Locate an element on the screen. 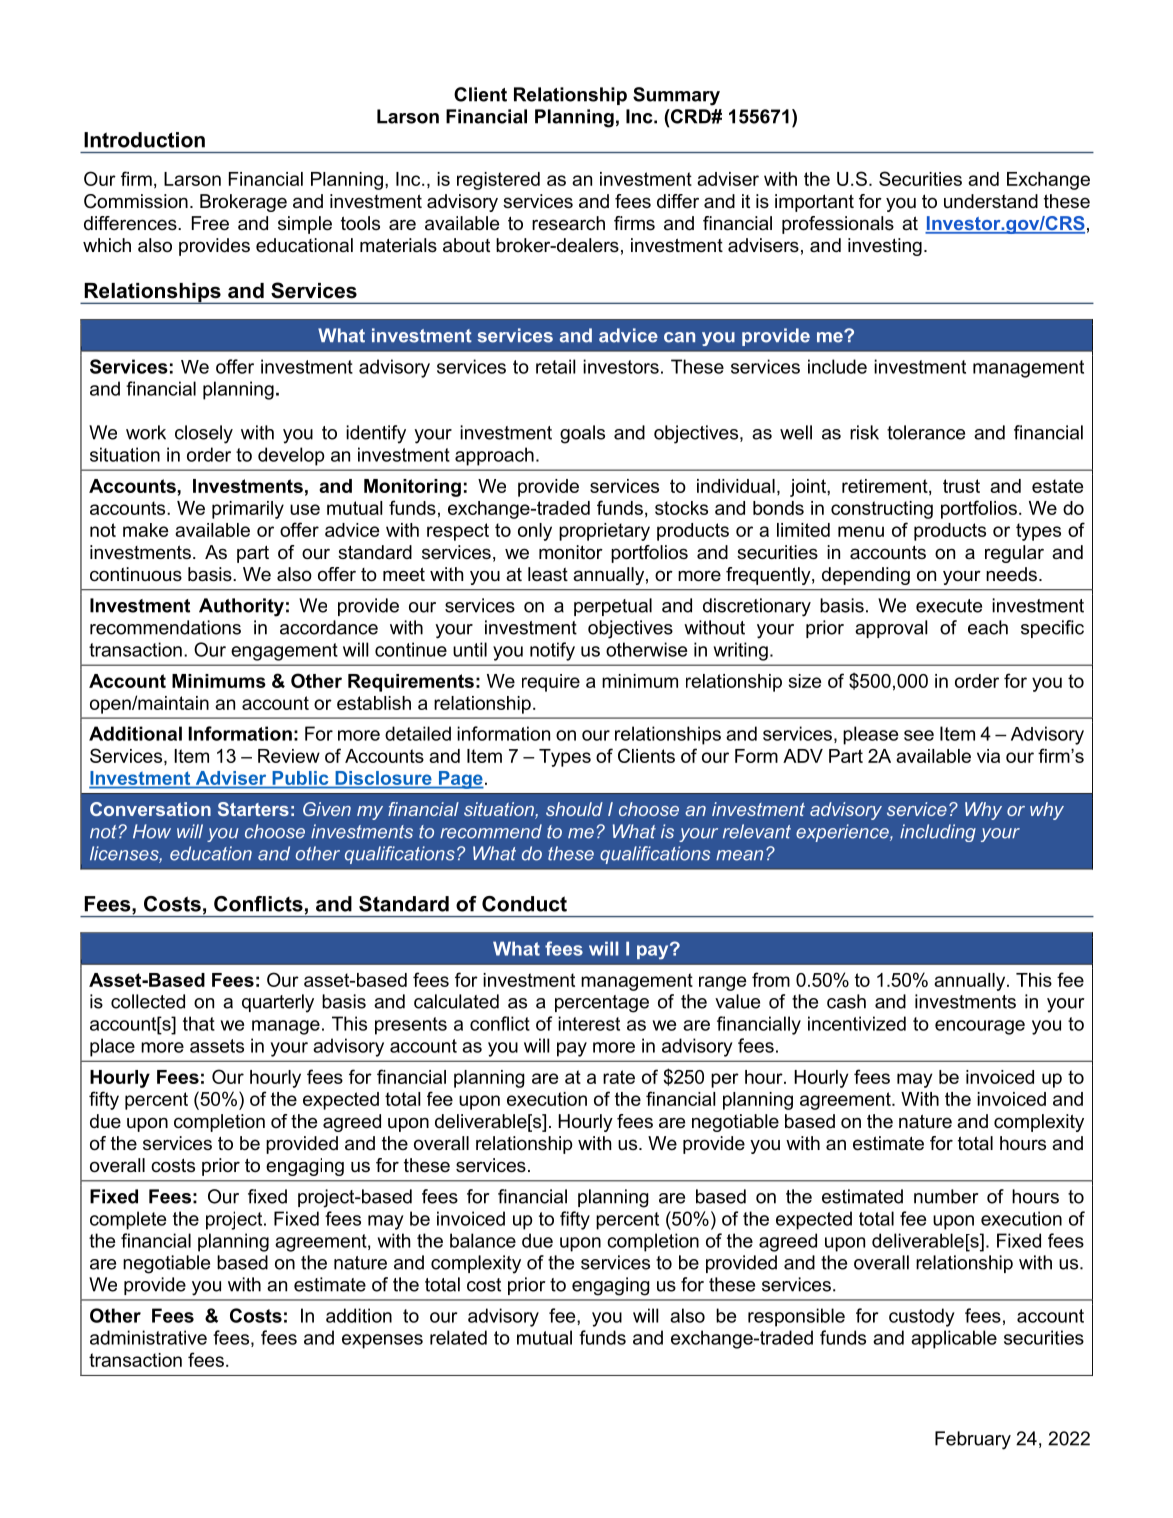  administrative is located at coordinates (148, 1337).
